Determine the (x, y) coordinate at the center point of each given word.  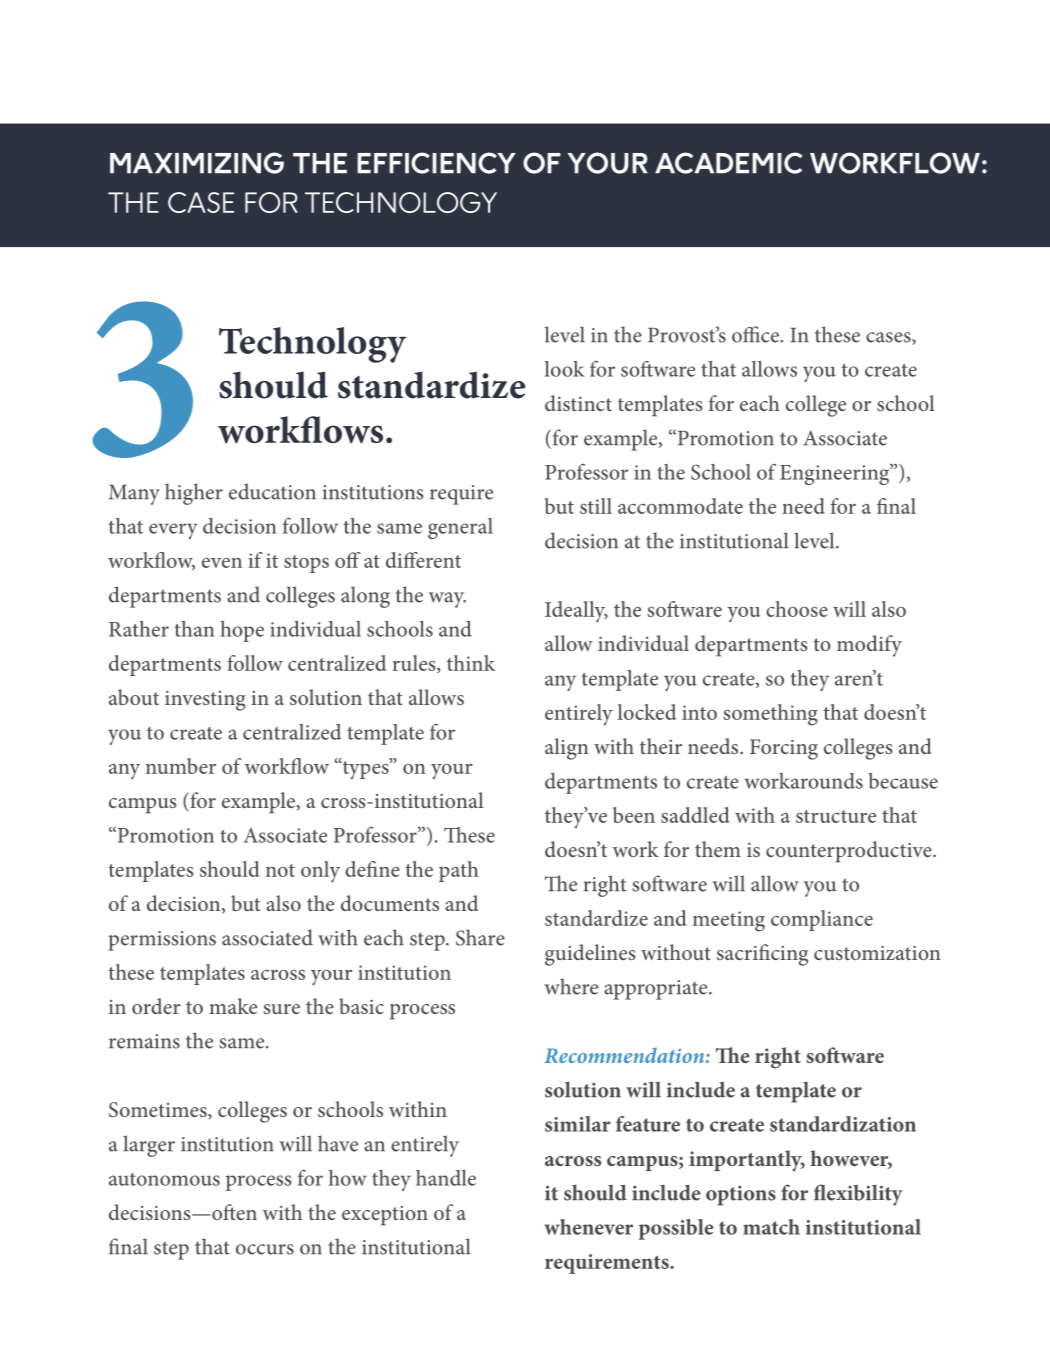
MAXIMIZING (197, 163)
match (771, 1227)
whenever (588, 1227)
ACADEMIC (728, 163)
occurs (265, 1249)
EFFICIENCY (436, 163)
